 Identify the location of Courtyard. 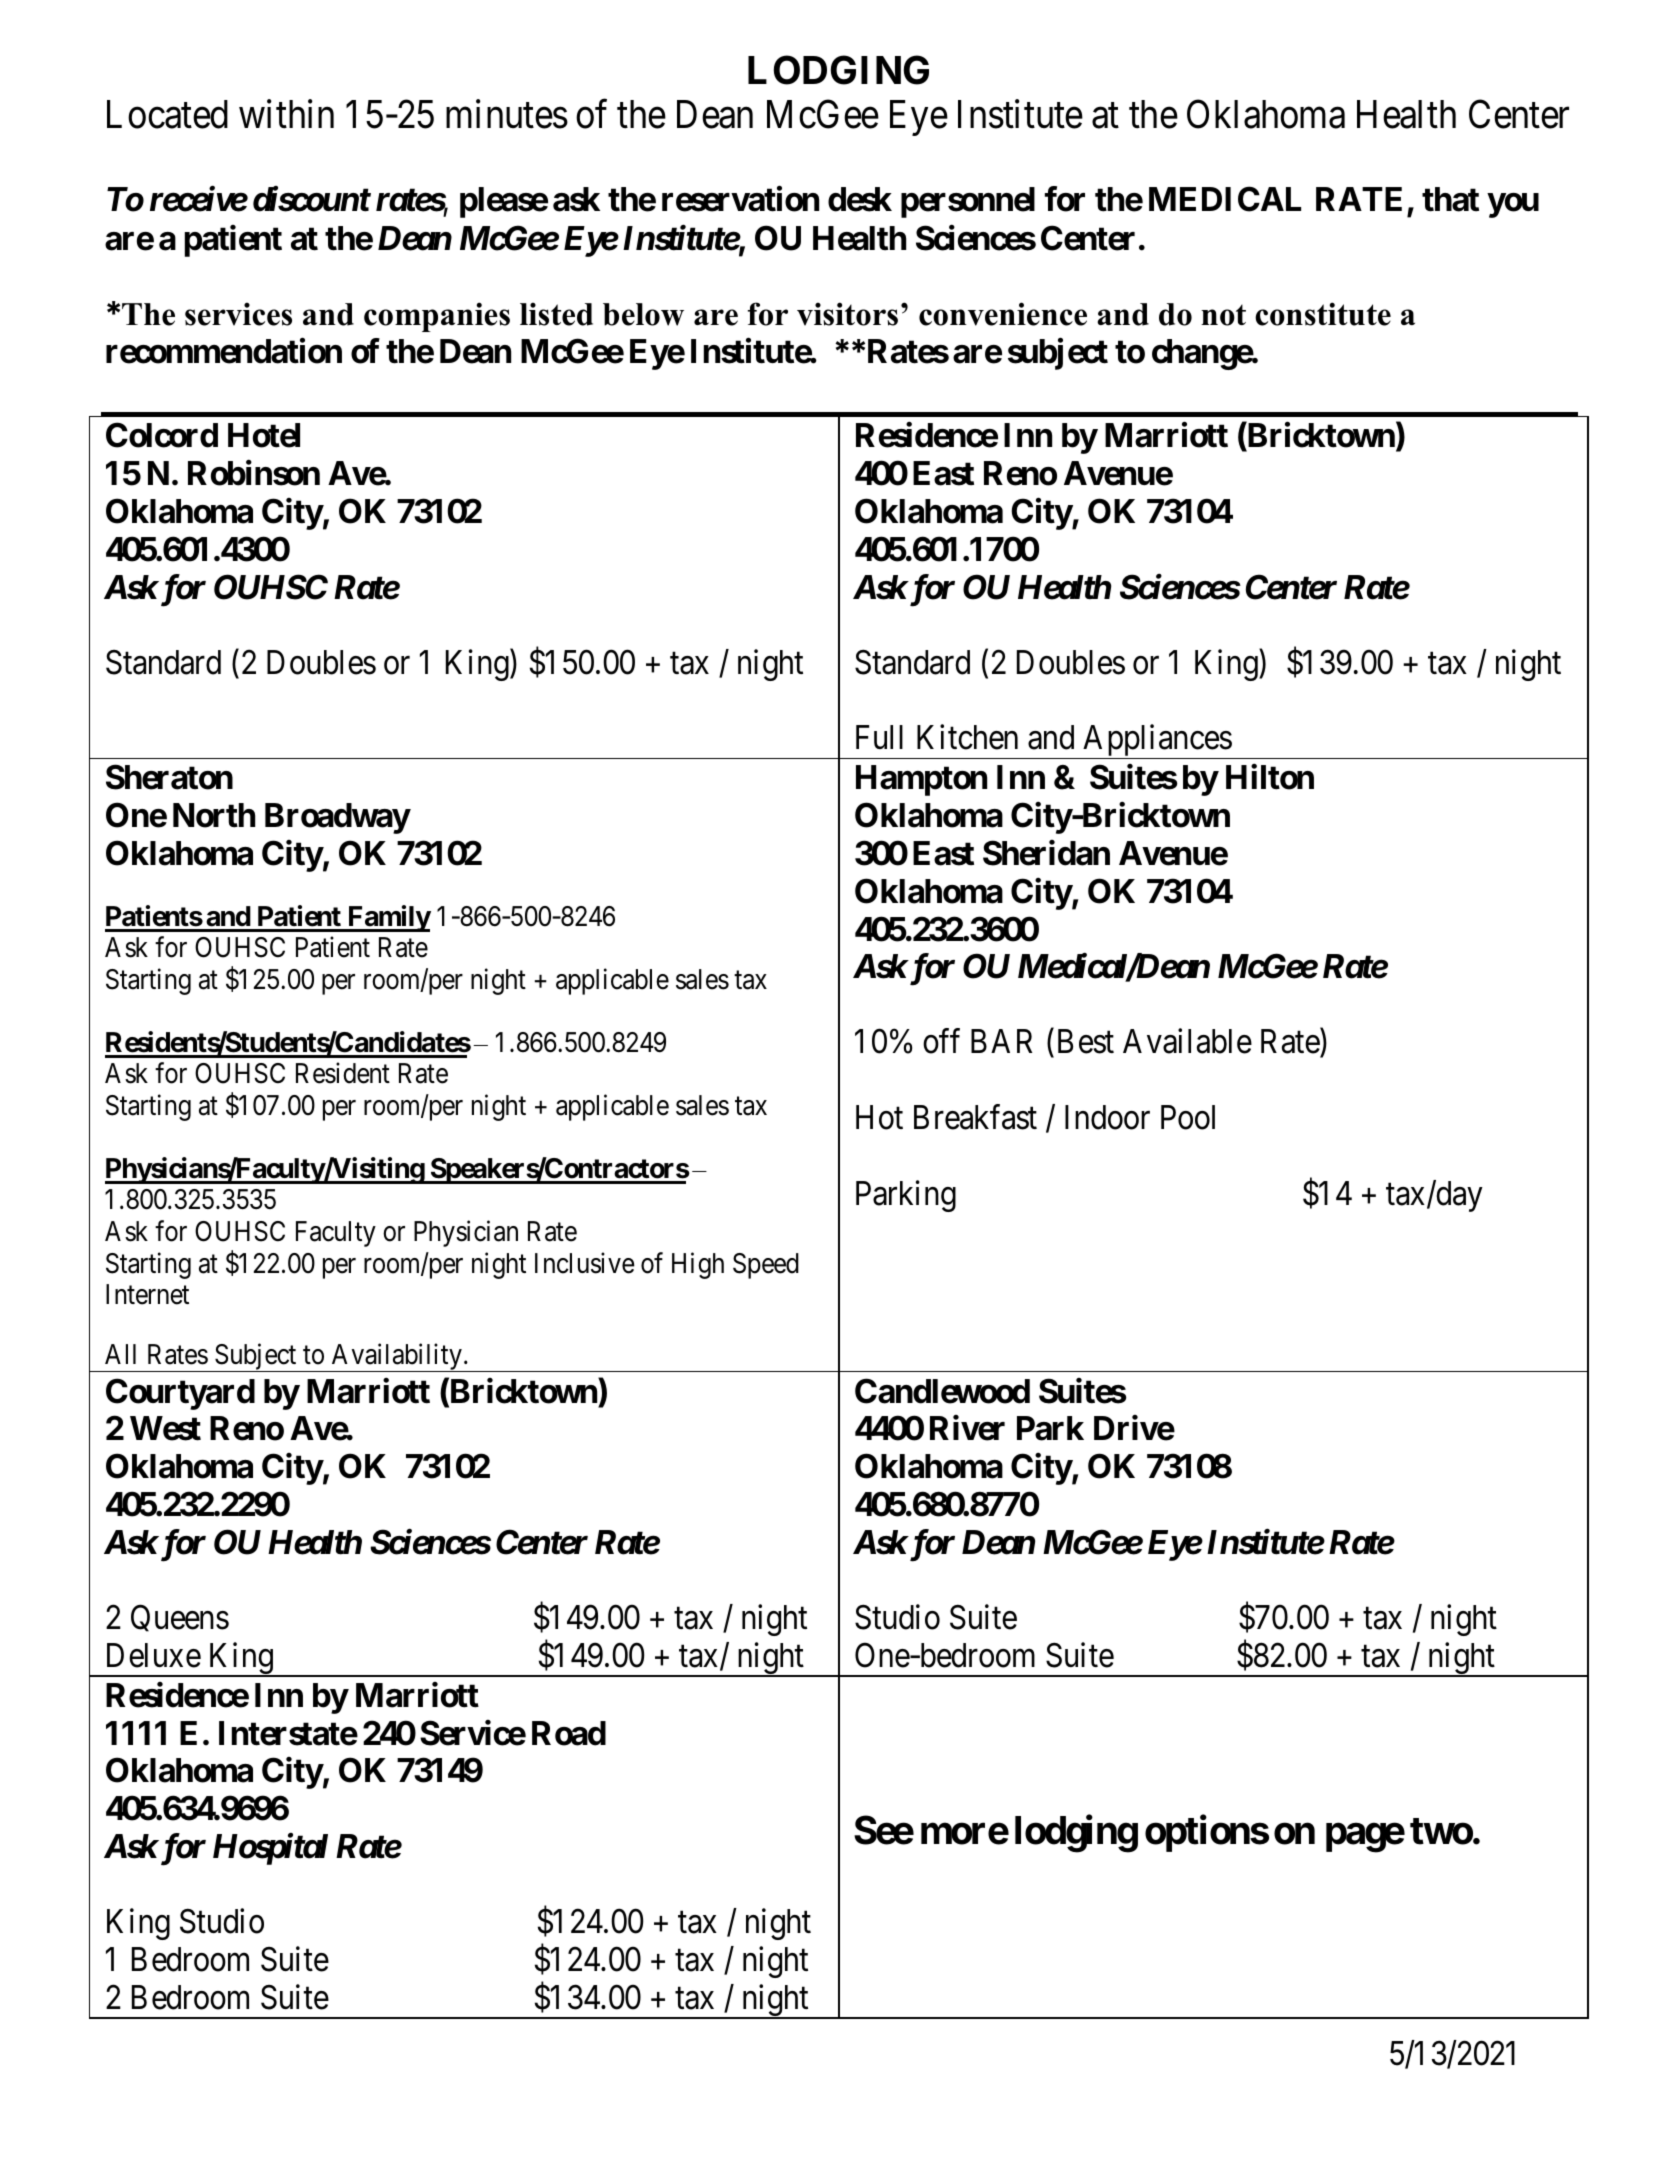
(180, 1394).
